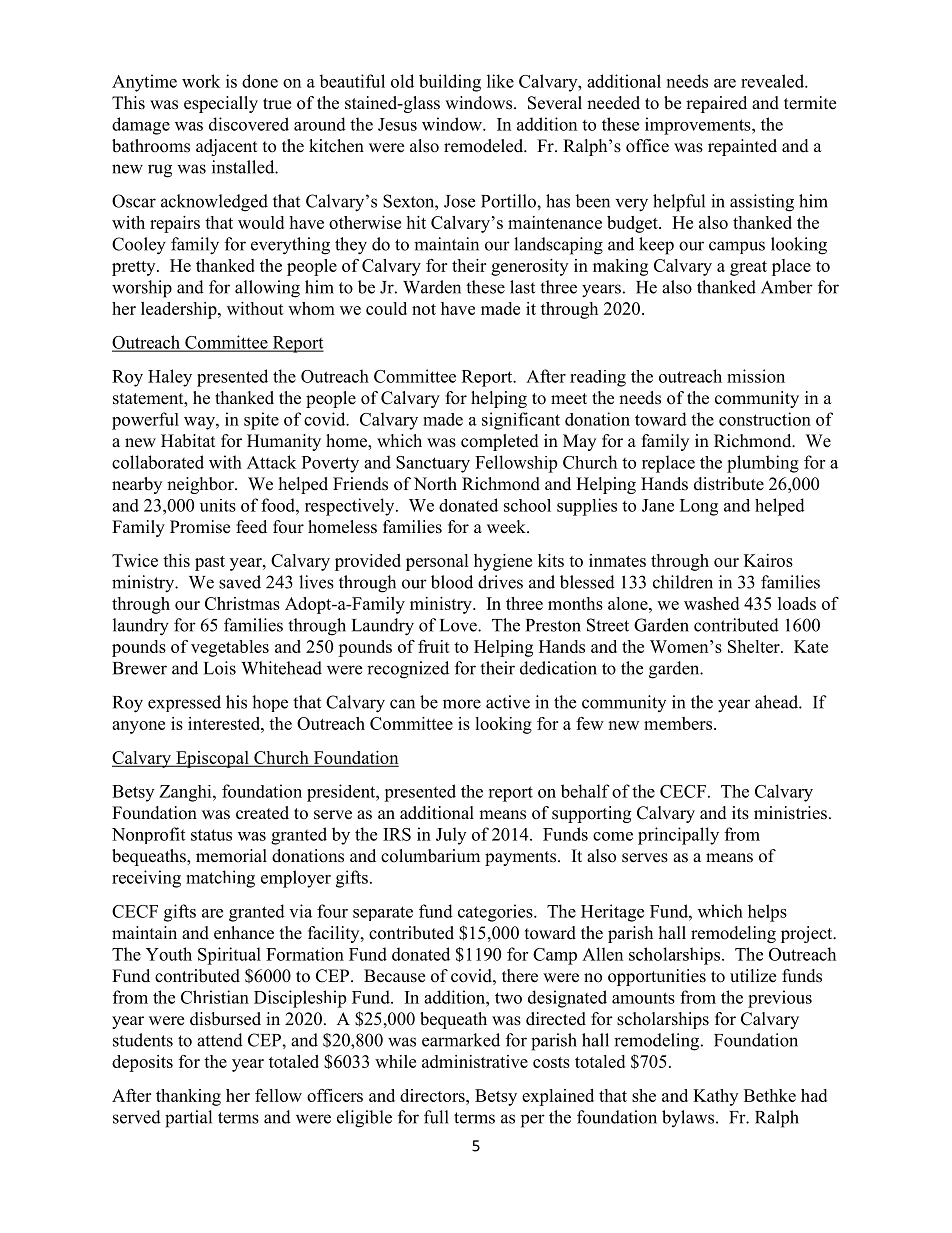  What do you see at coordinates (711, 603) in the document?
I see `washed` at bounding box center [711, 603].
